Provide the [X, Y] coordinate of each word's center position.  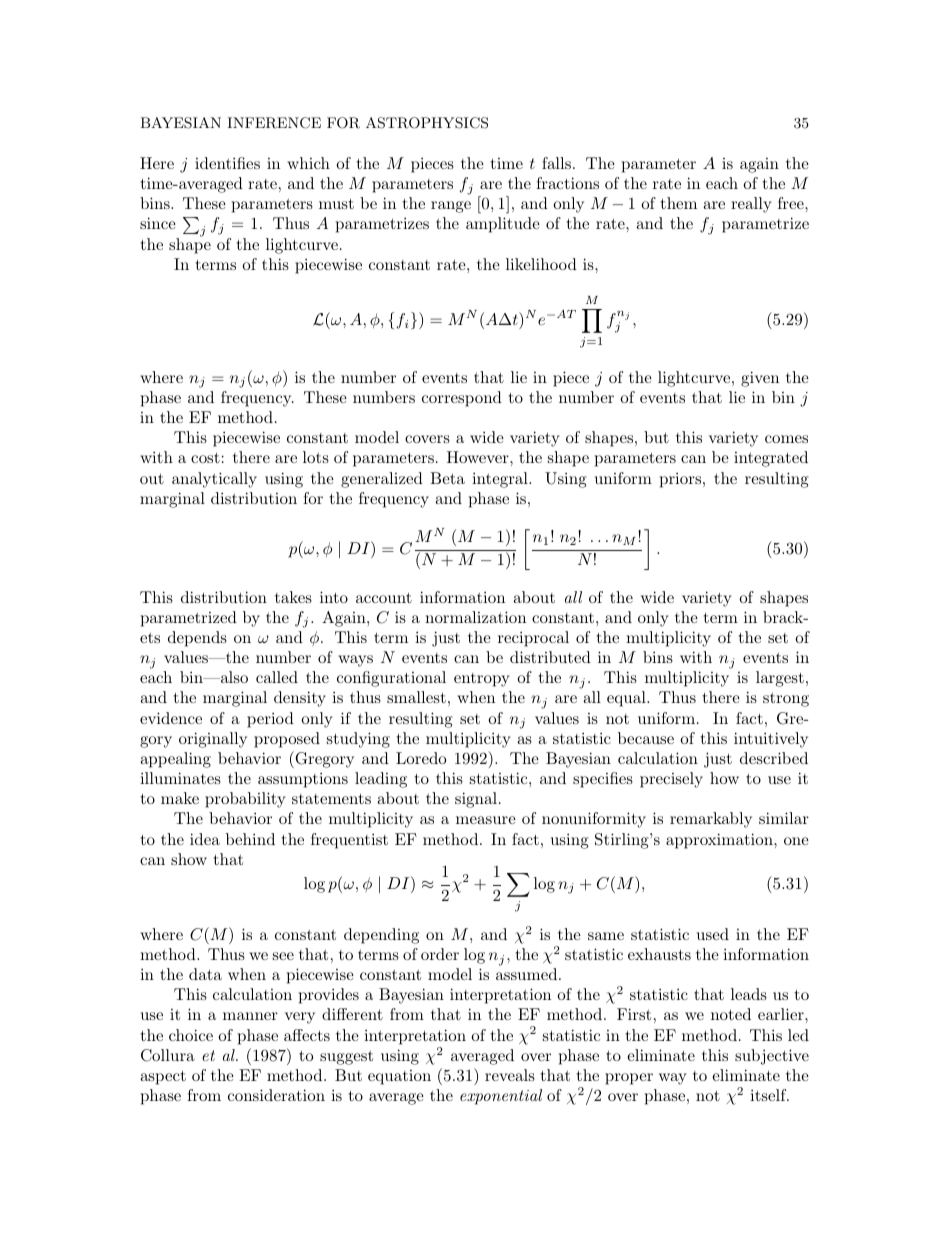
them [679, 203]
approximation [720, 841]
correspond [462, 399]
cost [205, 457]
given [760, 379]
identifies [227, 163]
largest [780, 679]
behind [250, 839]
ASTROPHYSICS [427, 123]
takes [293, 597]
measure [486, 820]
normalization [475, 617]
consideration [276, 1095]
